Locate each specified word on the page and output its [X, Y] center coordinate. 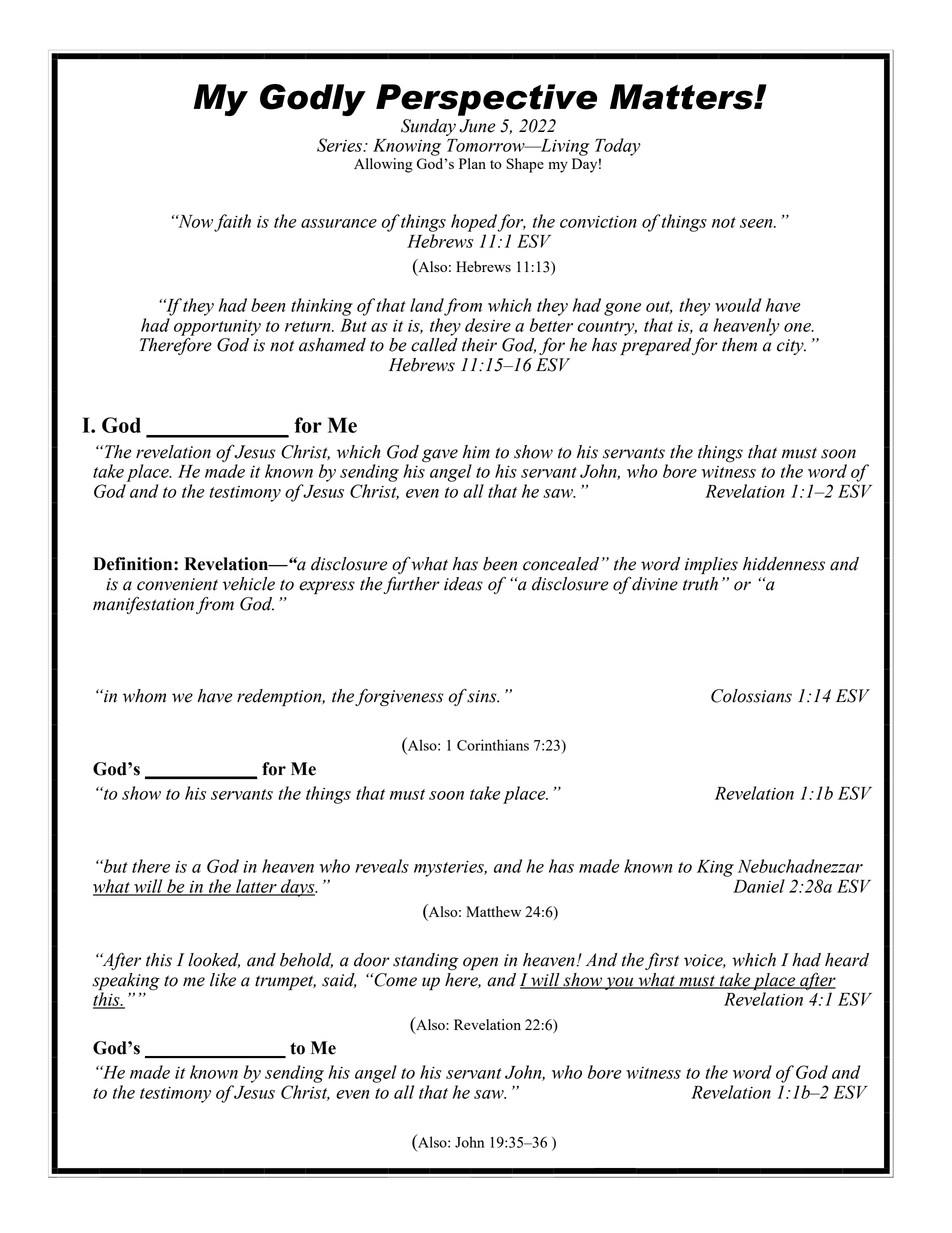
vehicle [249, 584]
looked [214, 960]
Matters [682, 97]
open [480, 963]
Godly [313, 100]
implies [711, 565]
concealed [561, 564]
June [477, 126]
